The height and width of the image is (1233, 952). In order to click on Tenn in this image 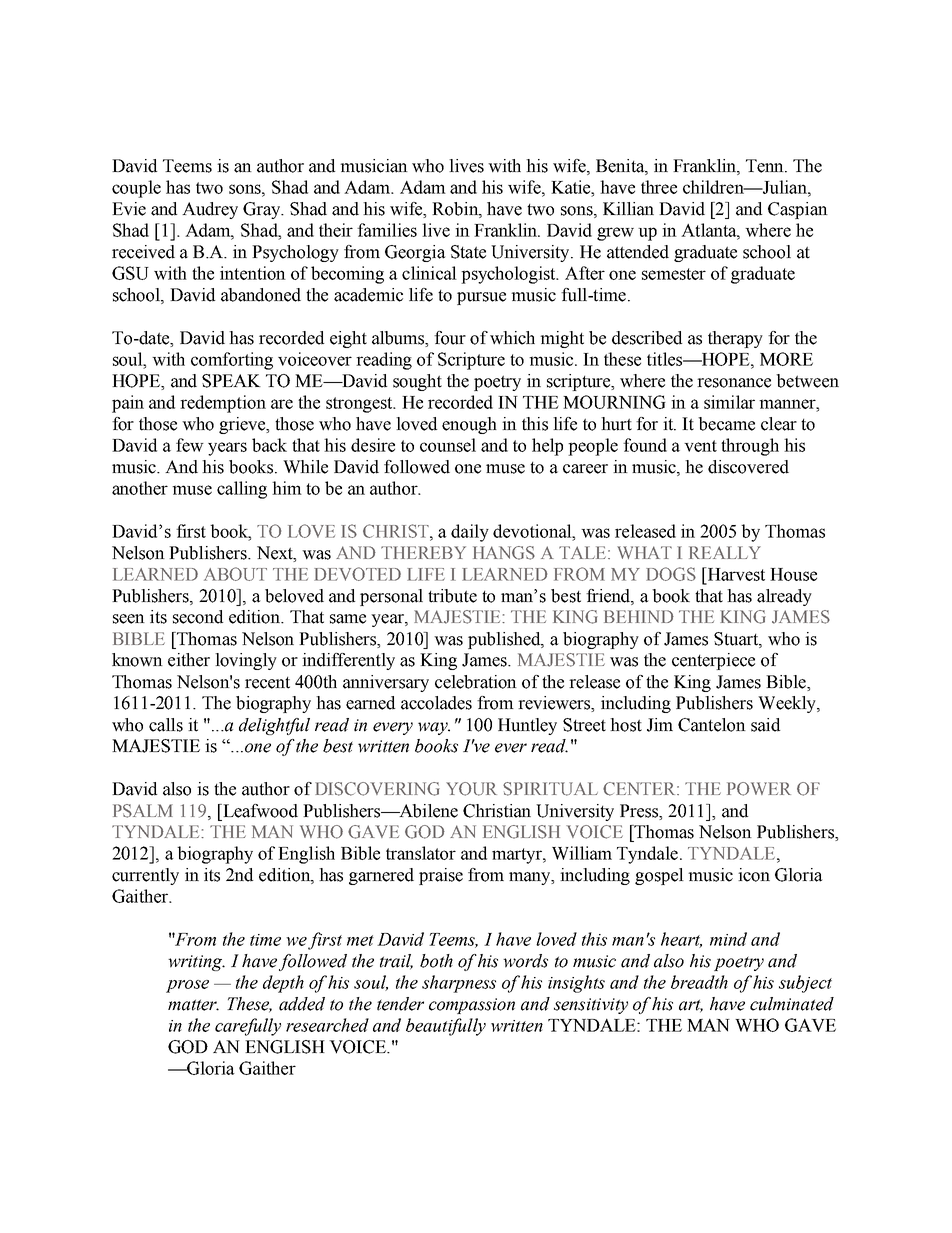, I will do `click(766, 166)`.
